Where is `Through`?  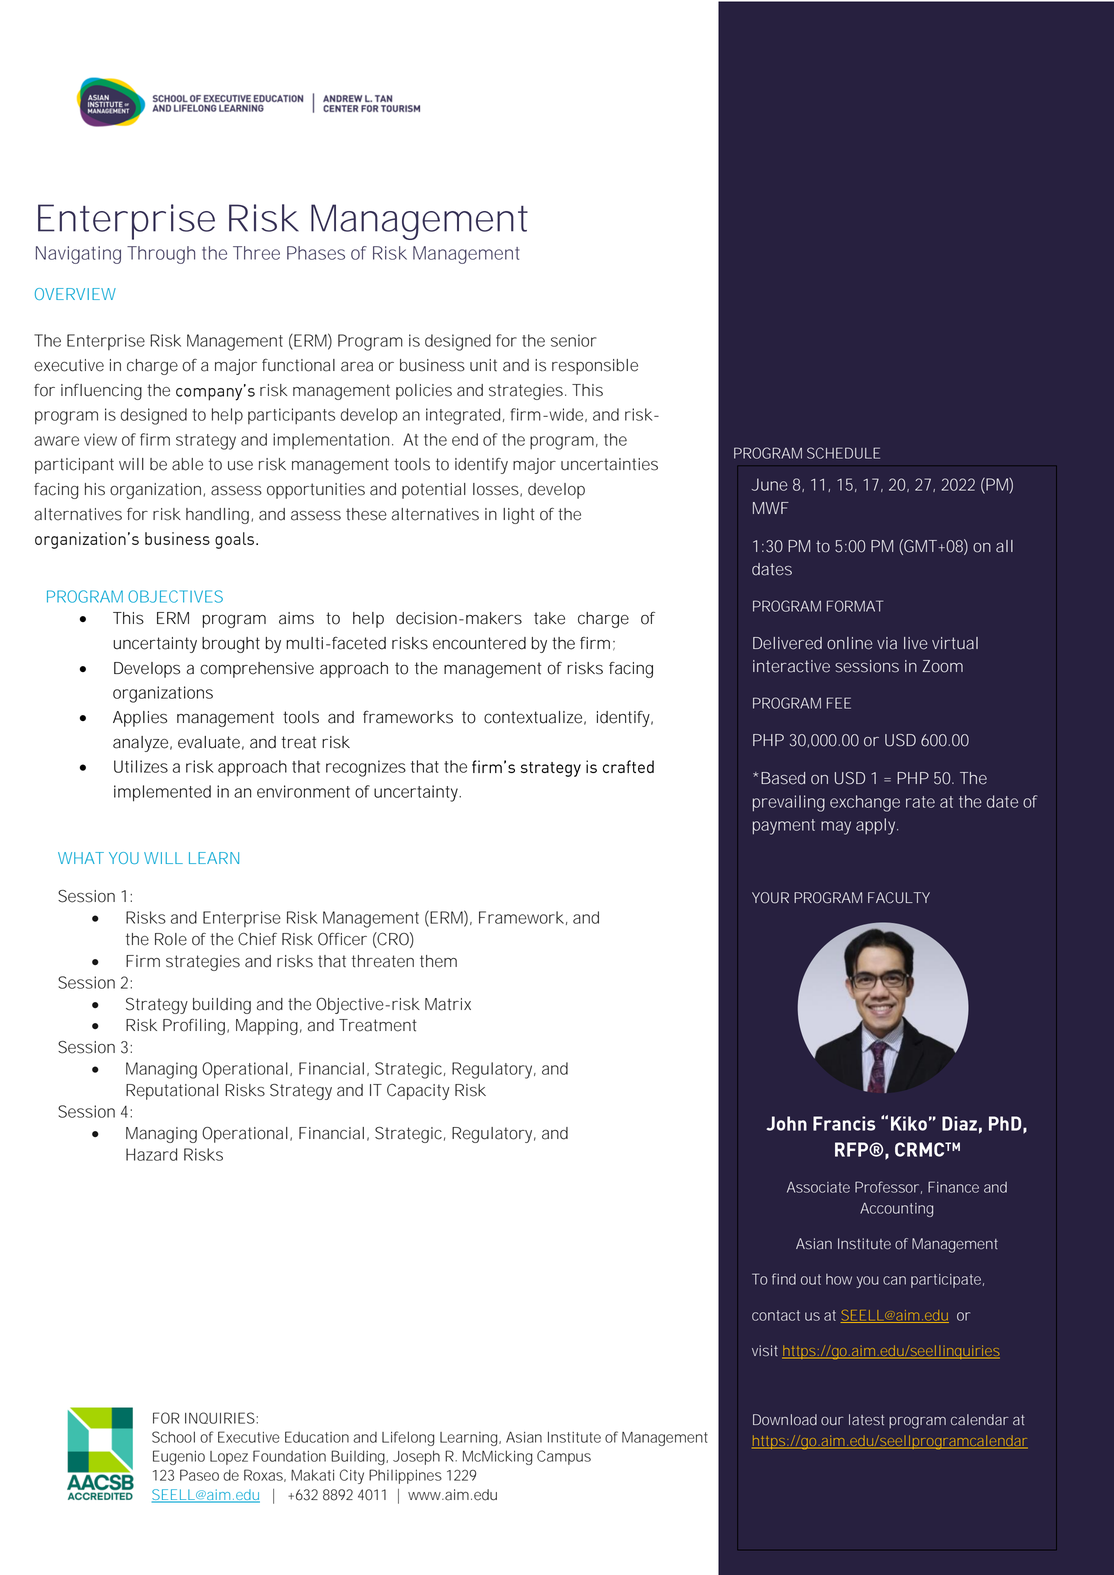 Through is located at coordinates (161, 255).
